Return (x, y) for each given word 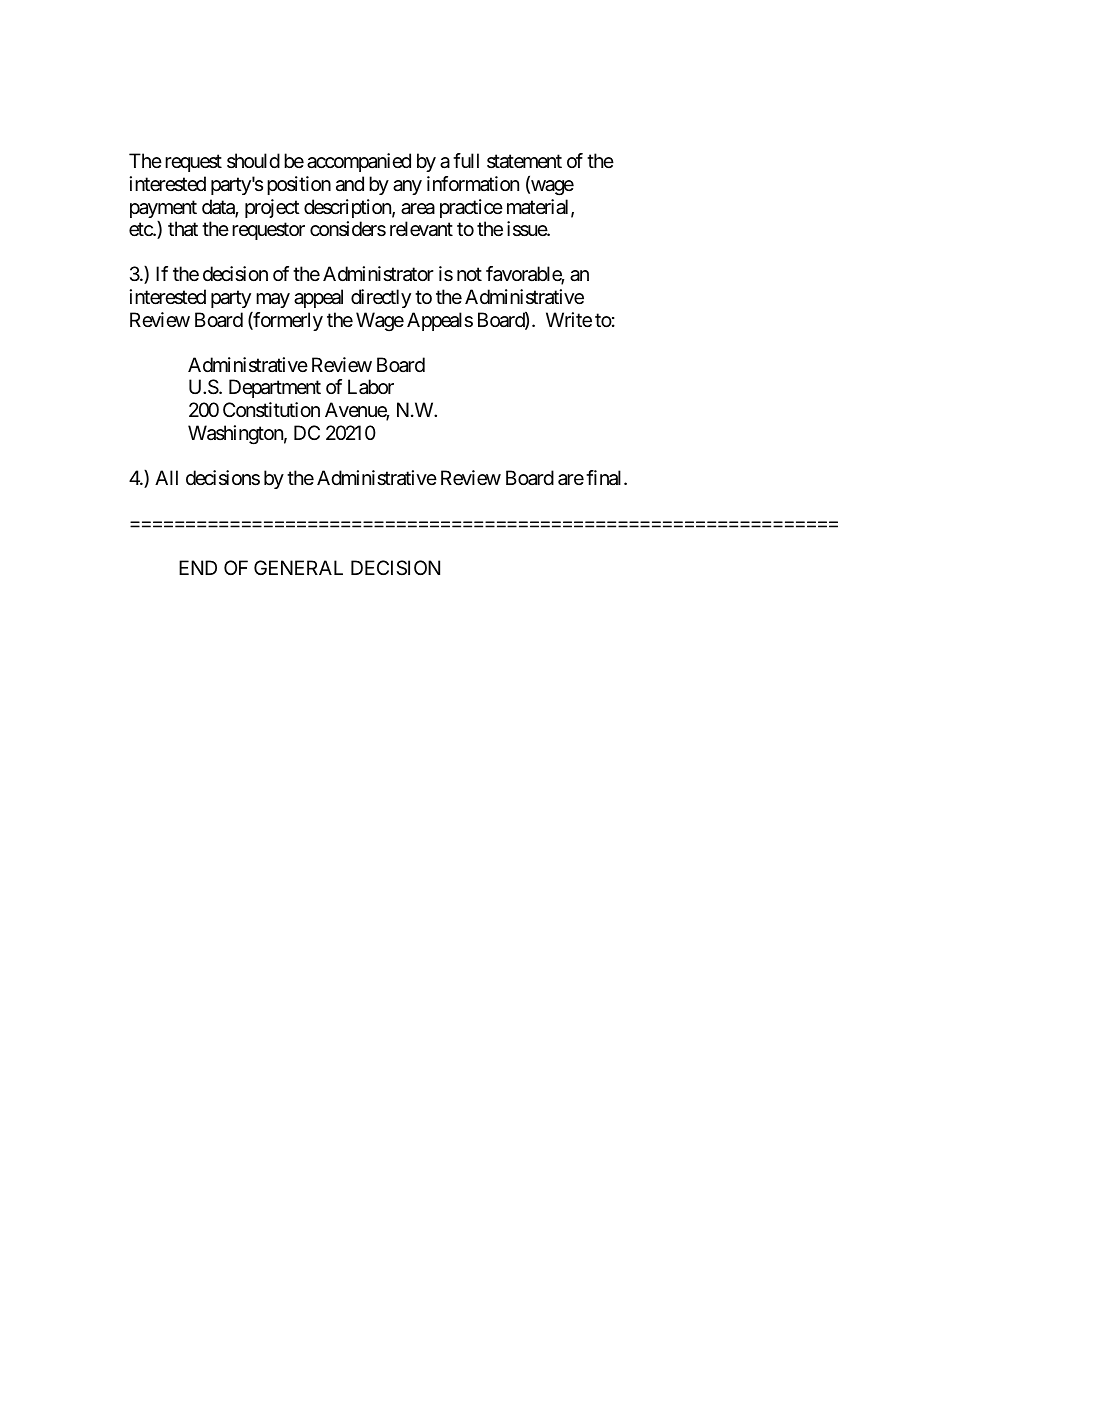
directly (381, 298)
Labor (371, 386)
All (166, 477)
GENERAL (298, 567)
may (273, 300)
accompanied (359, 162)
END (198, 567)
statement (524, 162)
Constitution (271, 409)
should (253, 160)
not (469, 274)
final (605, 478)
